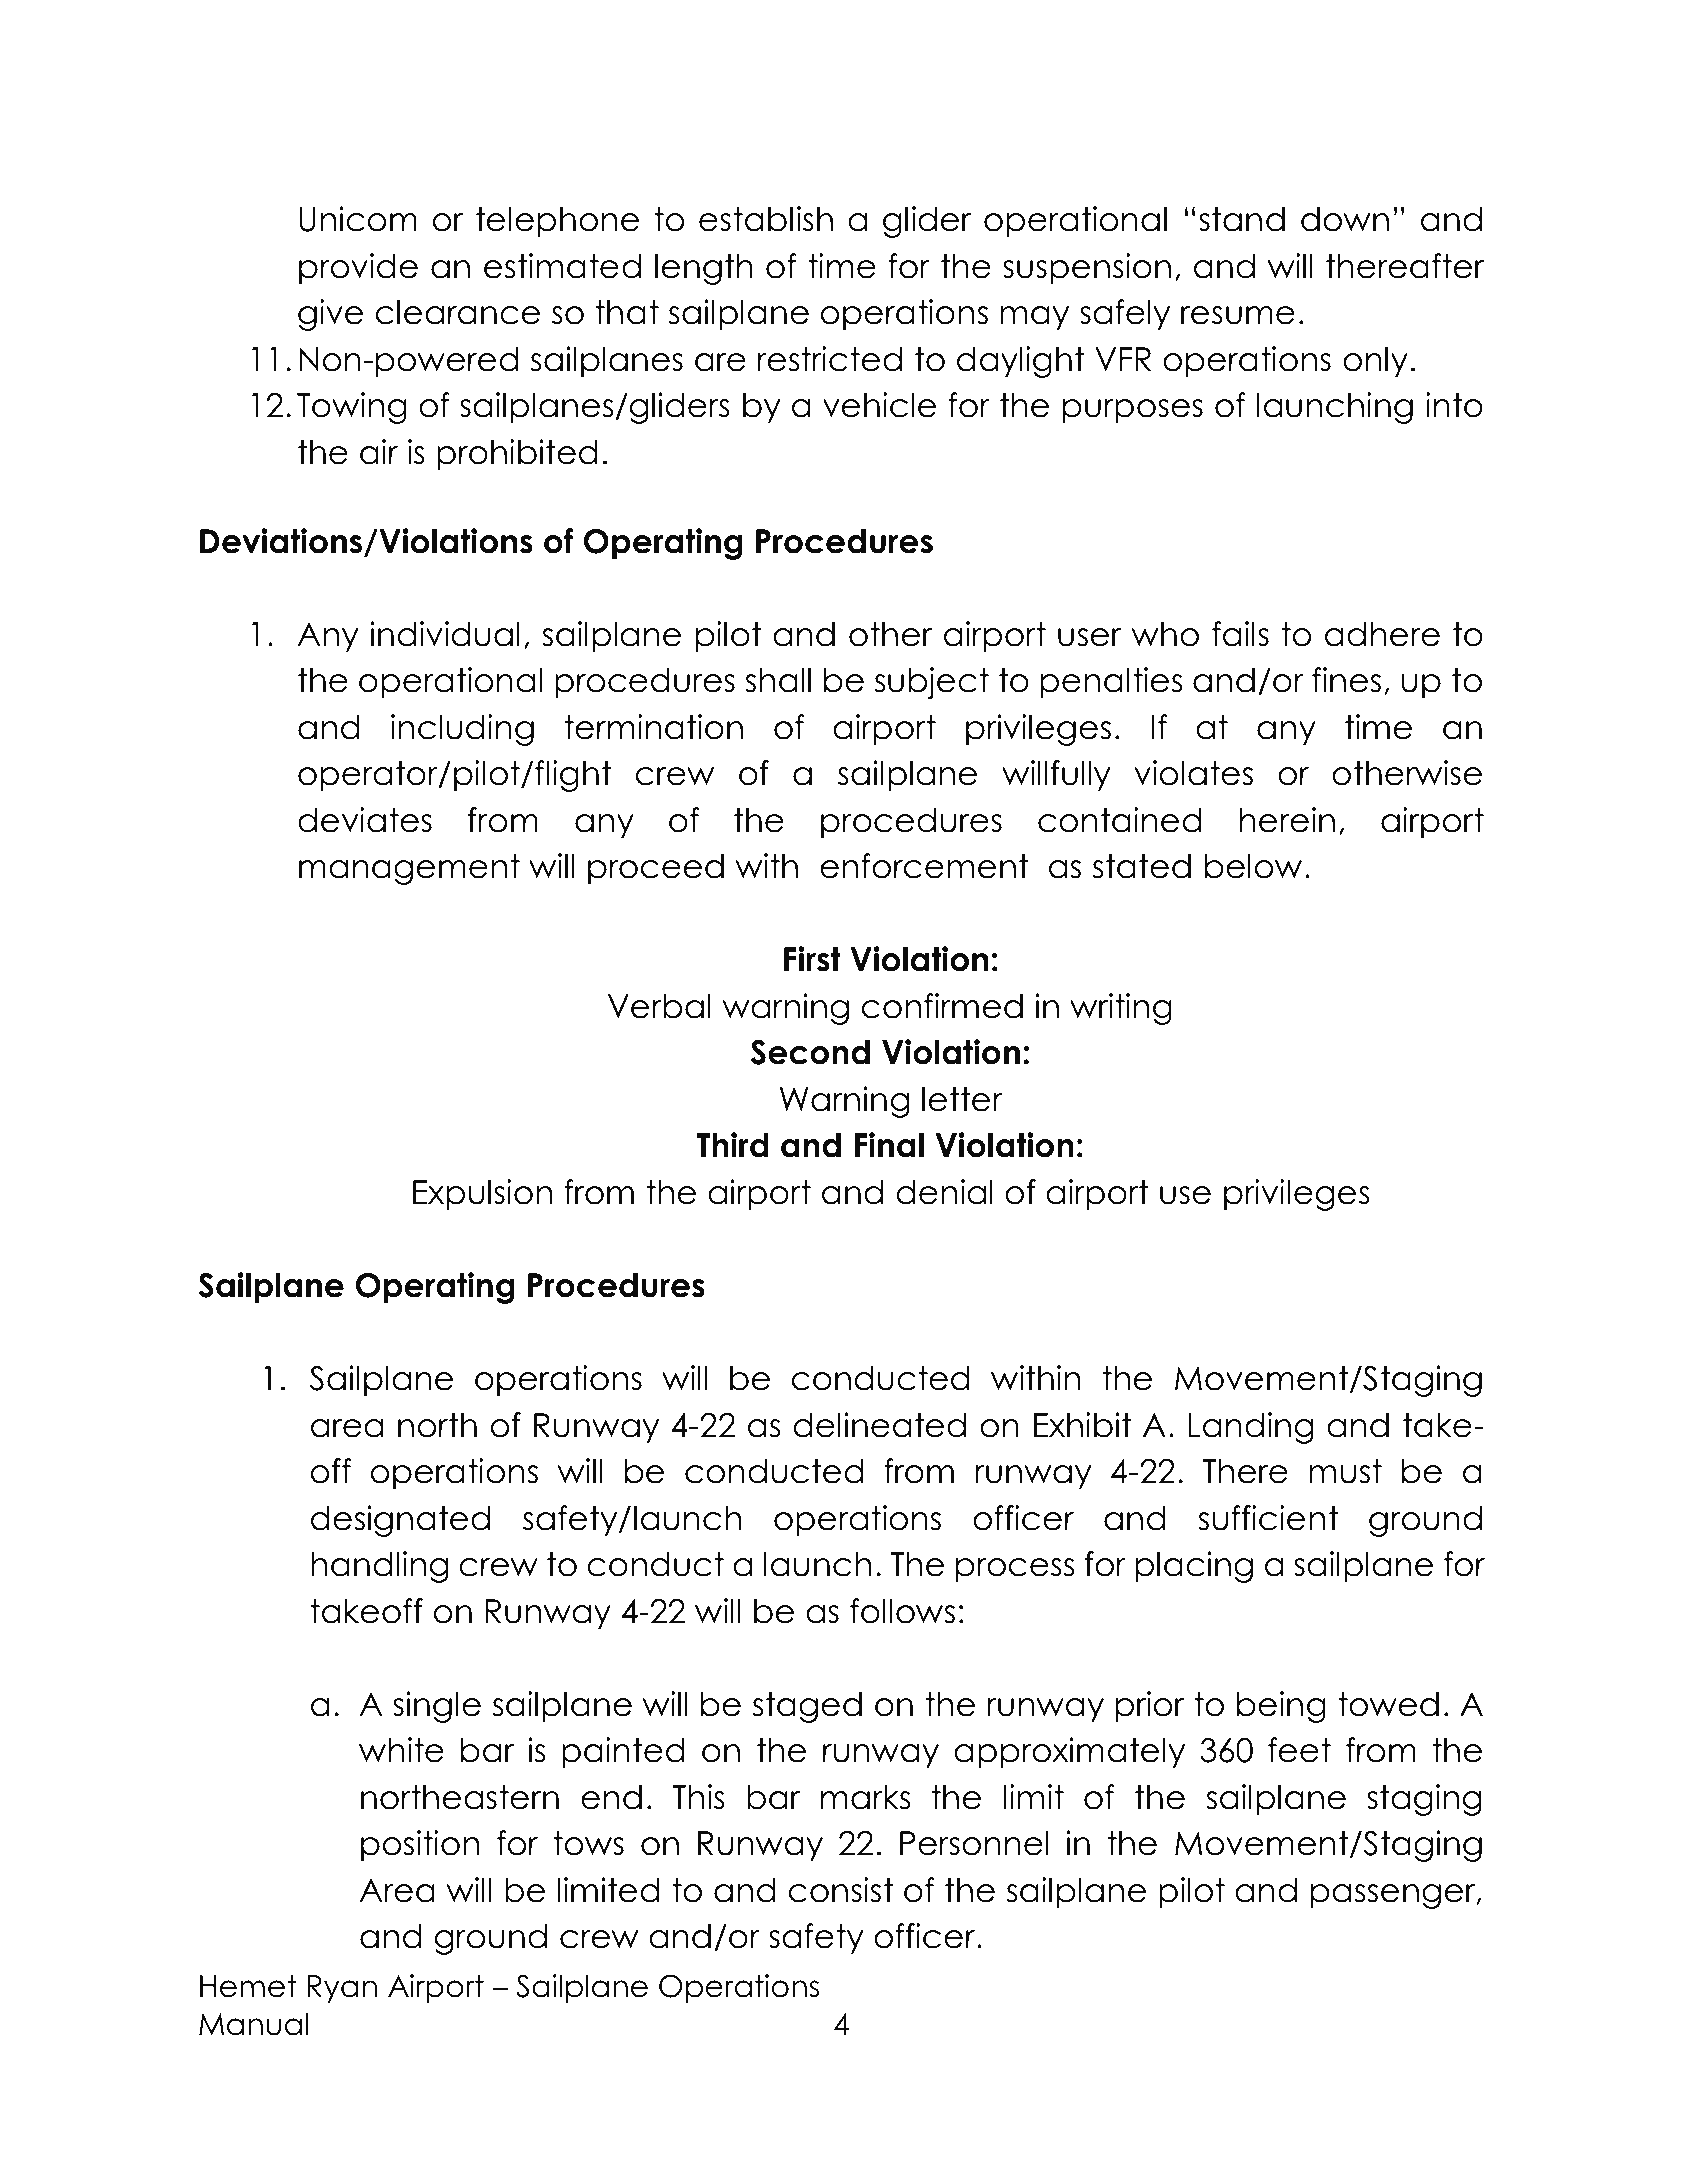  Describe the element at coordinates (400, 1521) in the image. I see `designated` at that location.
